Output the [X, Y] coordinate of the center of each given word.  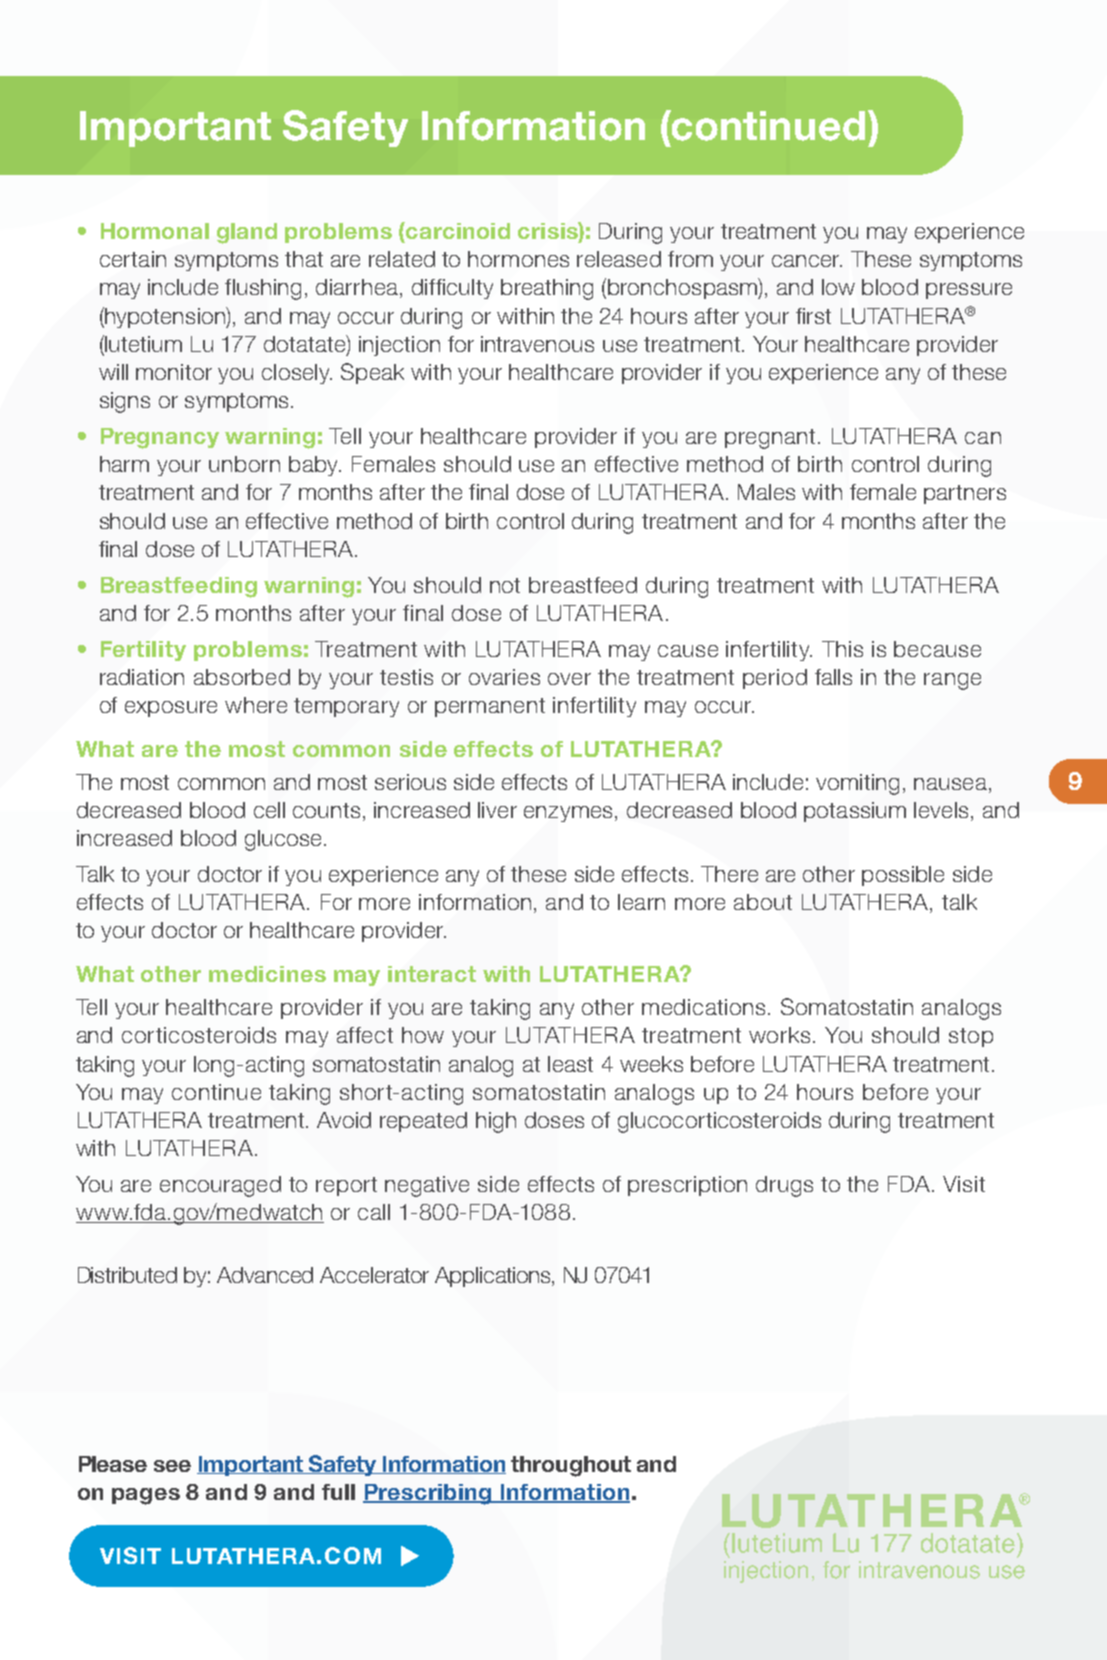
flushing [263, 289]
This [842, 649]
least [570, 1064]
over [569, 679]
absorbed [242, 677]
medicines [267, 974]
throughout [571, 1466]
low [838, 287]
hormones [518, 259]
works [779, 1035]
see [172, 1466]
